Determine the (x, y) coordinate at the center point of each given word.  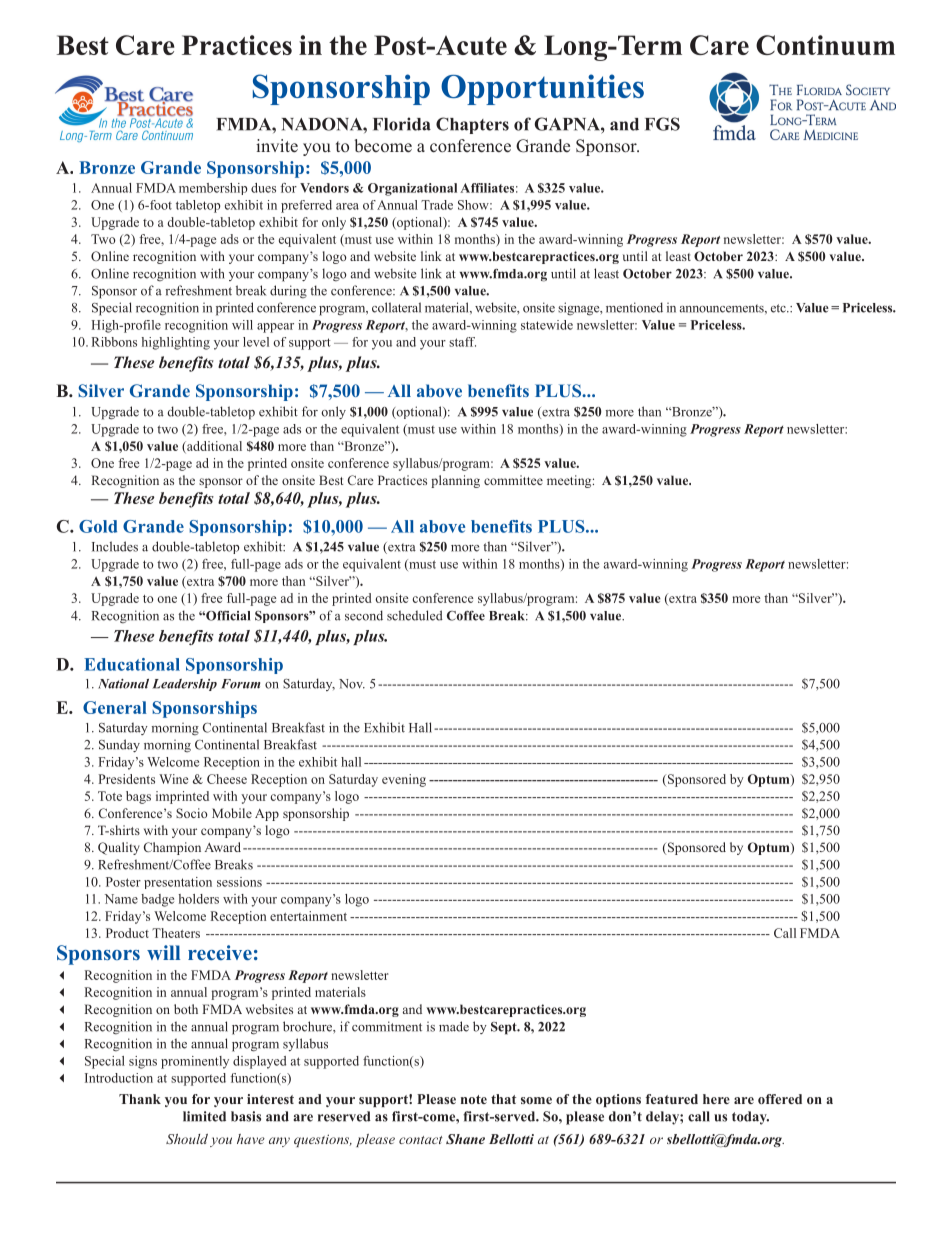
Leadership (184, 685)
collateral (396, 307)
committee (513, 480)
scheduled (415, 615)
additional (213, 447)
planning (455, 481)
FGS (662, 124)
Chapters (472, 125)
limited (204, 1116)
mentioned (634, 307)
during (288, 292)
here (716, 1099)
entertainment (308, 916)
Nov (352, 684)
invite (277, 146)
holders (199, 899)
